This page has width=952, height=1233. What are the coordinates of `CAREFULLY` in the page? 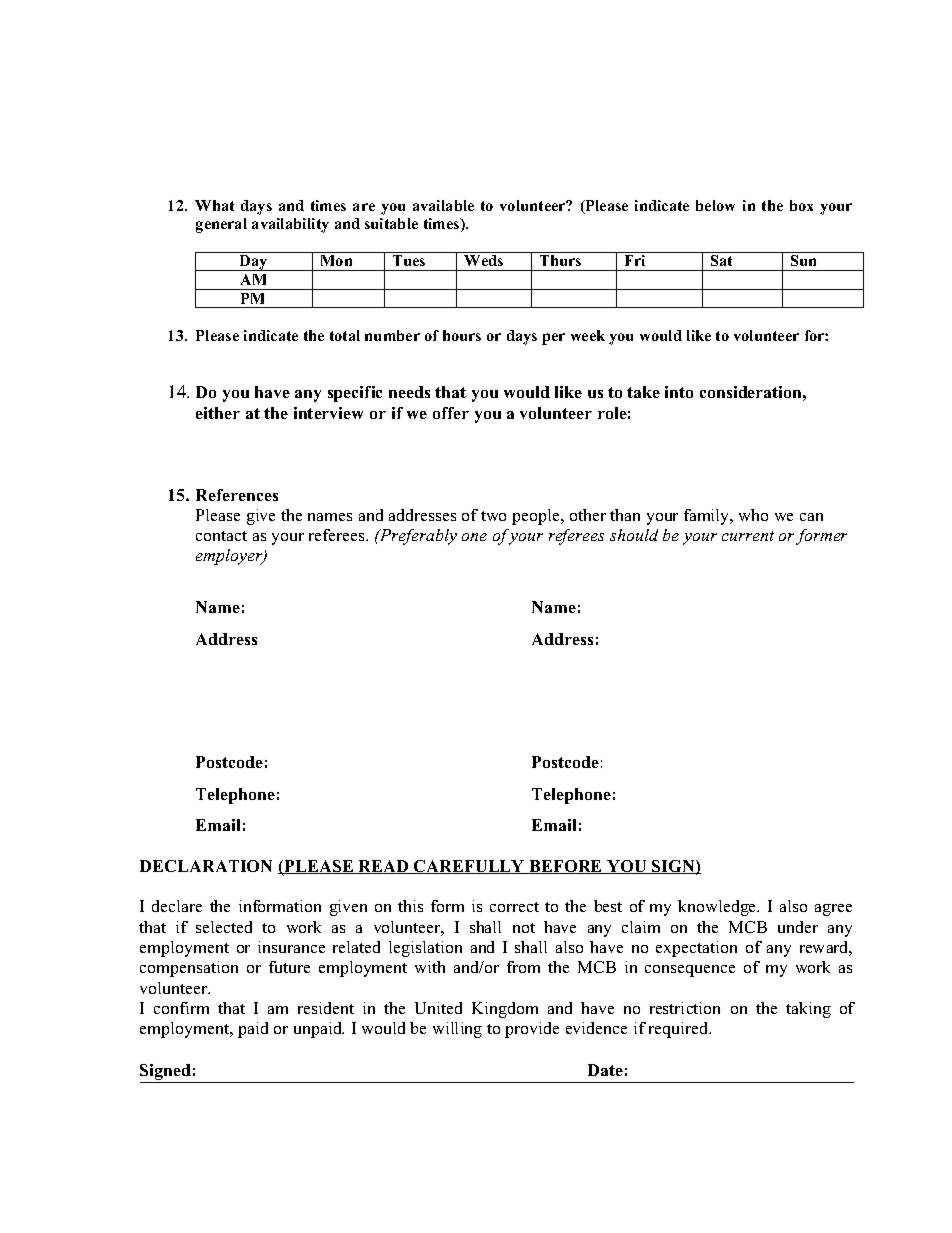 It's located at (469, 867).
